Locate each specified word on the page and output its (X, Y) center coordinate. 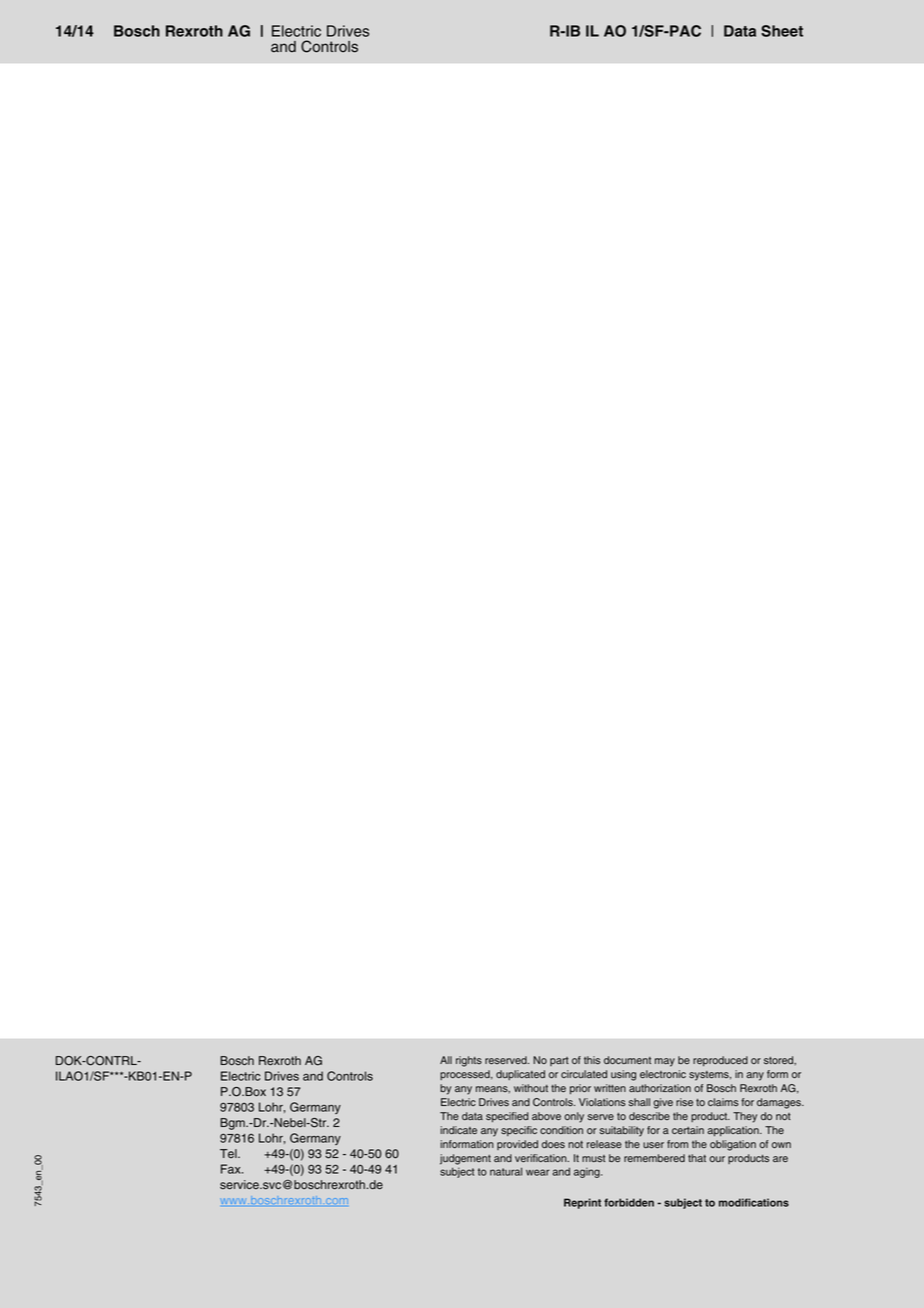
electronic (663, 1074)
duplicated (520, 1075)
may (665, 1062)
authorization (660, 1088)
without (531, 1088)
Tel (229, 1153)
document (627, 1060)
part (559, 1061)
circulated (584, 1074)
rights (469, 1061)
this (592, 1060)
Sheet (782, 31)
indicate (458, 1130)
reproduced (720, 1061)
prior (580, 1089)
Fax (232, 1169)
